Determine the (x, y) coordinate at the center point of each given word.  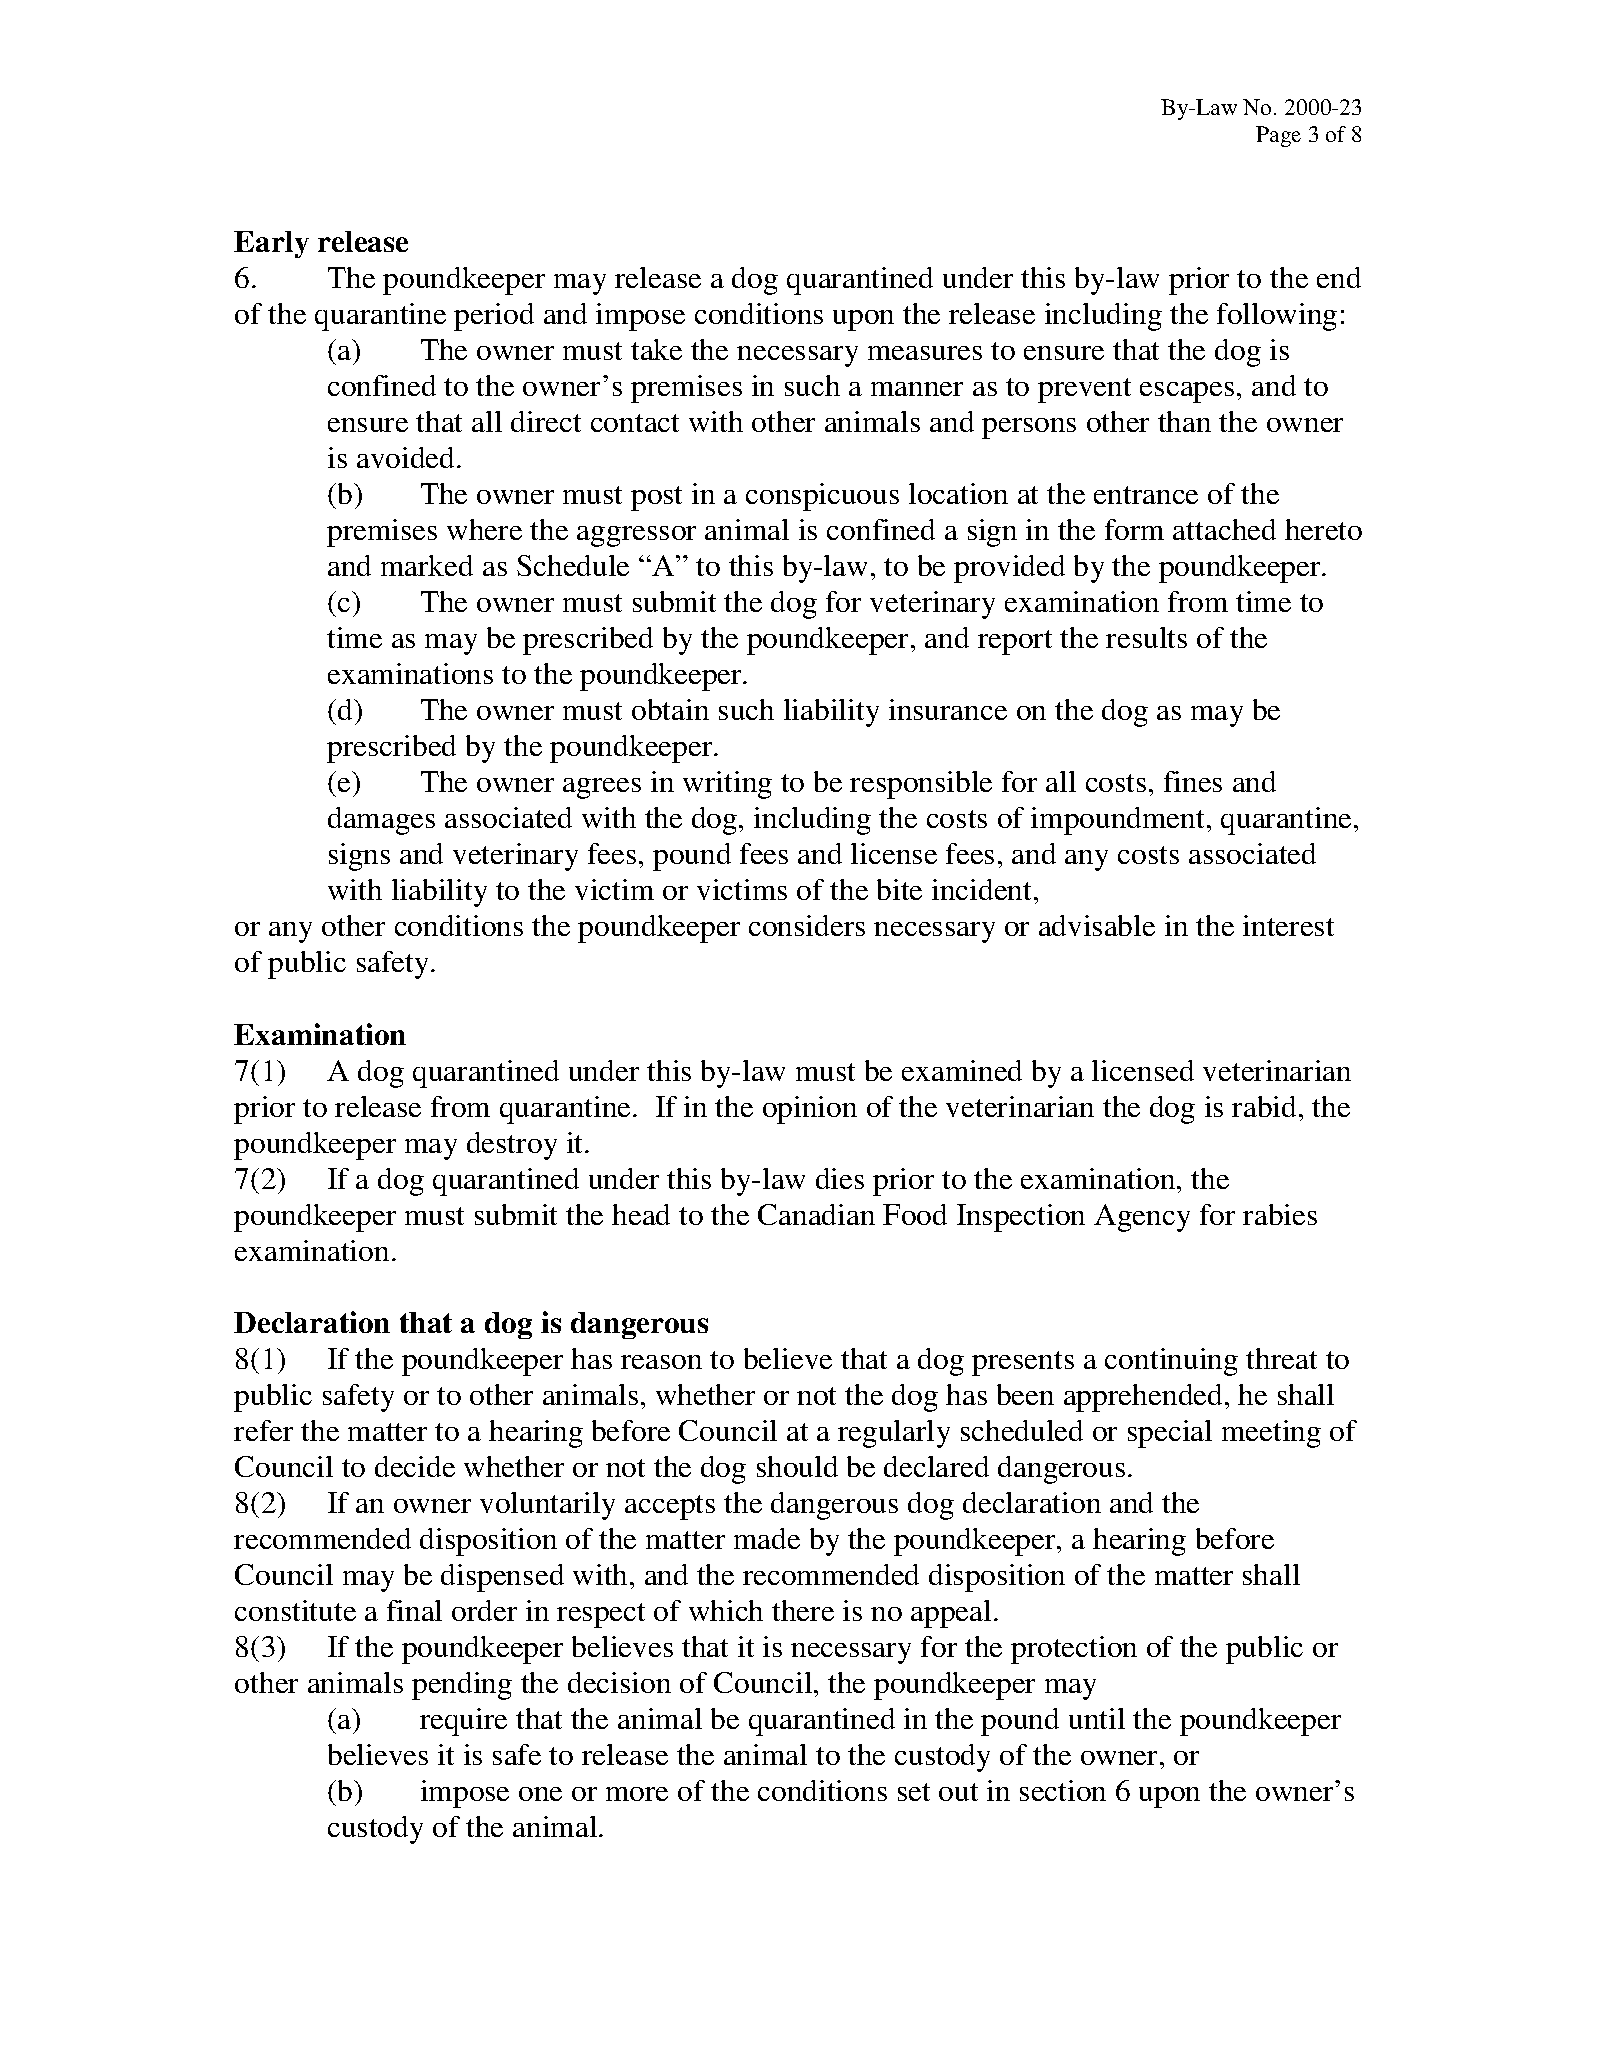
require (463, 1722)
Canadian (816, 1214)
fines (1193, 781)
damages (381, 821)
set (914, 1792)
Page (1278, 136)
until (1097, 1718)
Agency (1142, 1218)
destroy (512, 1146)
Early (271, 244)
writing (727, 785)
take (656, 349)
